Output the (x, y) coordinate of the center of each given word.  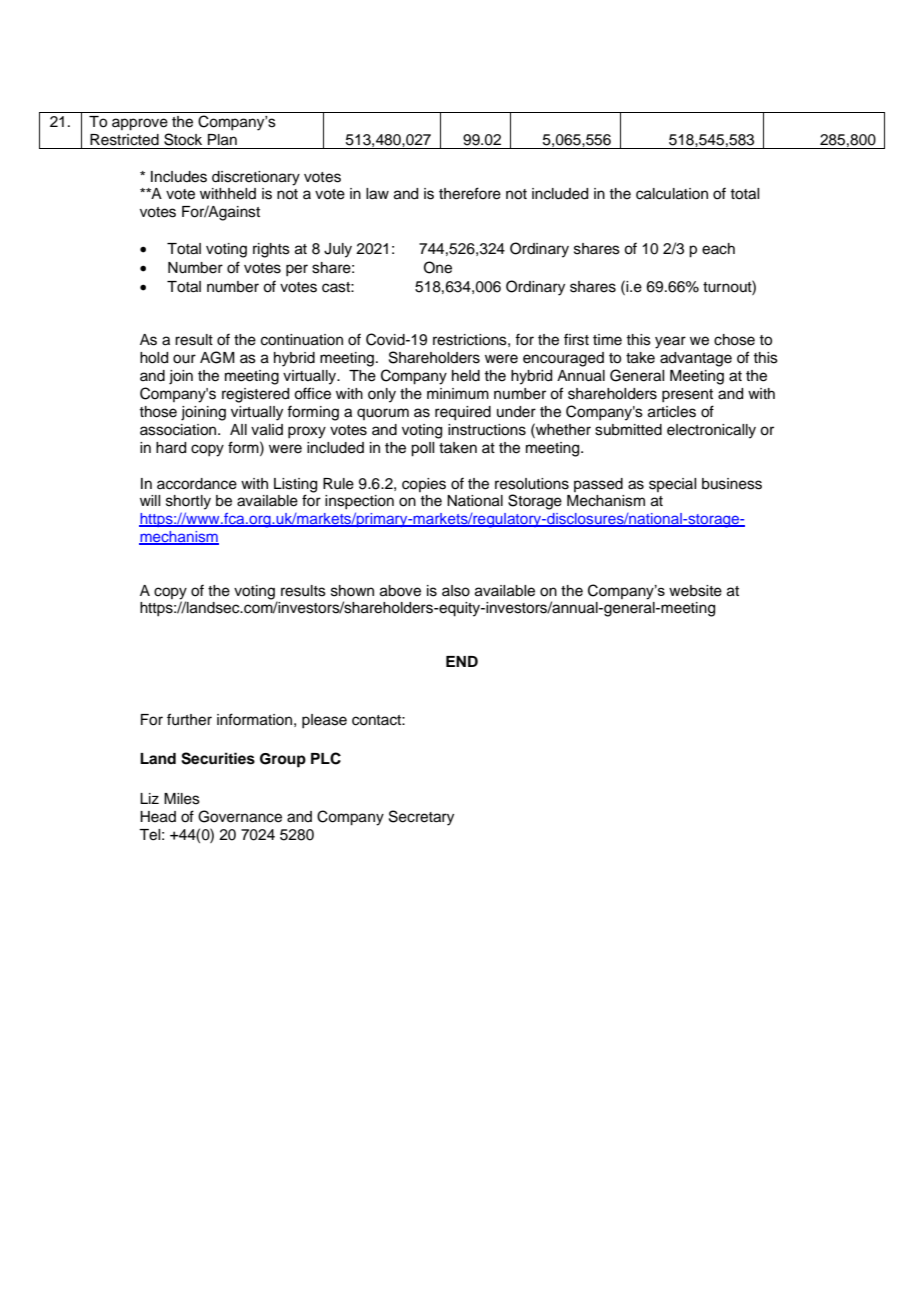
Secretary (421, 818)
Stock (183, 139)
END (462, 661)
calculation (672, 194)
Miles (182, 799)
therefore (470, 193)
